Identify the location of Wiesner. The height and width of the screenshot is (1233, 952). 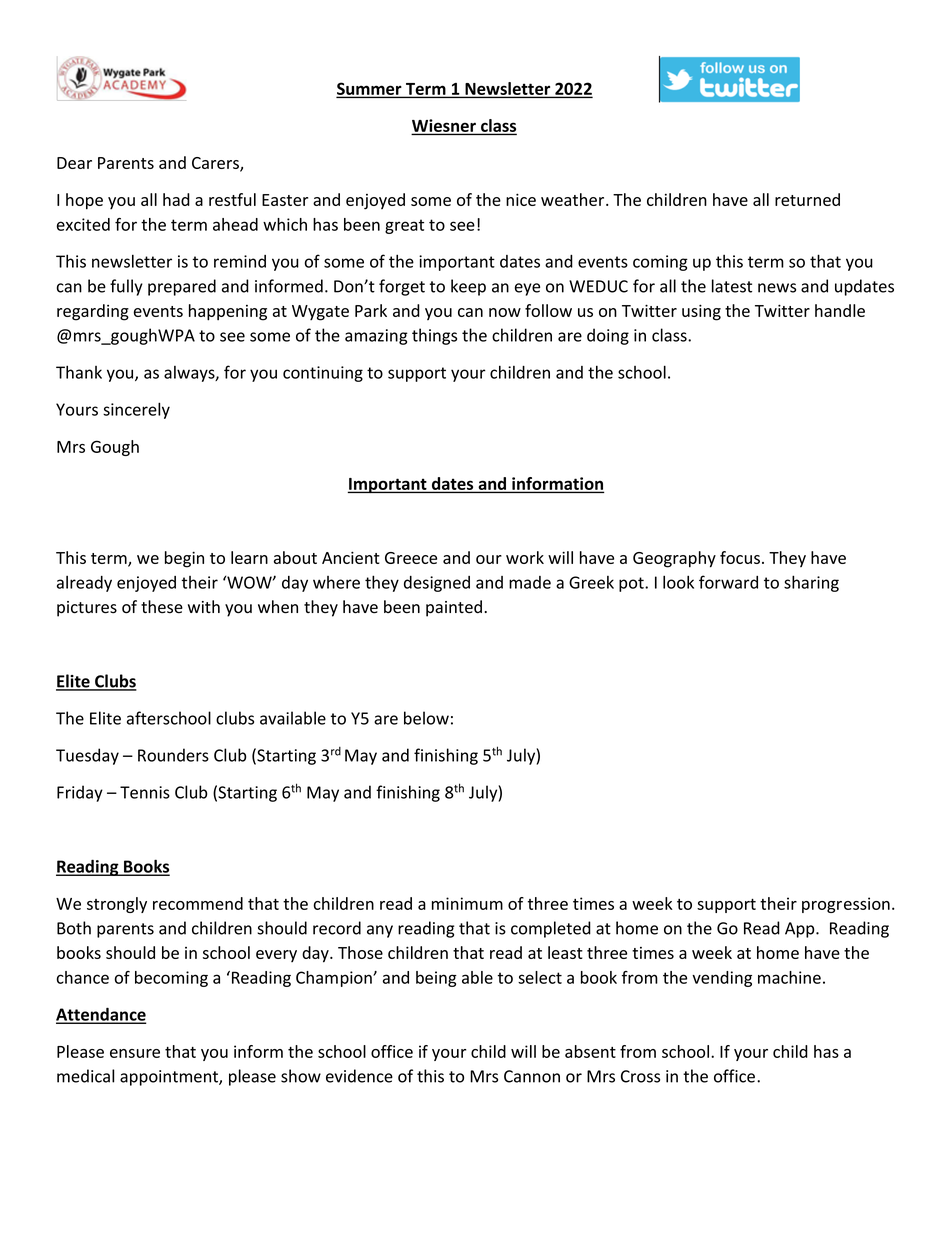
(445, 126).
